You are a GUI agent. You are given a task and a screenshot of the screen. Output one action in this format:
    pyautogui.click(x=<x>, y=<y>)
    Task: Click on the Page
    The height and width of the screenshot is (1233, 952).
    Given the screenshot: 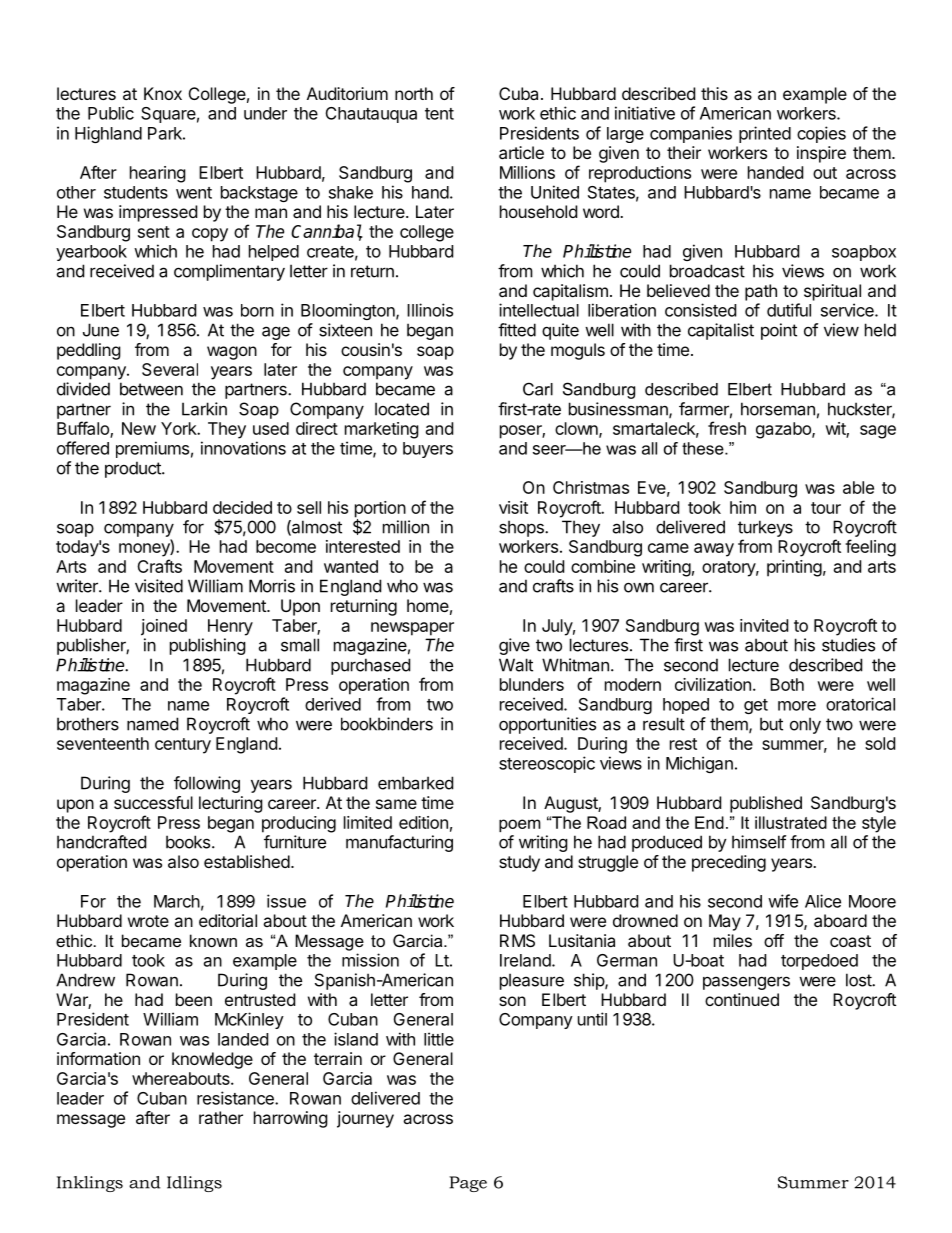 What is the action you would take?
    pyautogui.click(x=468, y=1184)
